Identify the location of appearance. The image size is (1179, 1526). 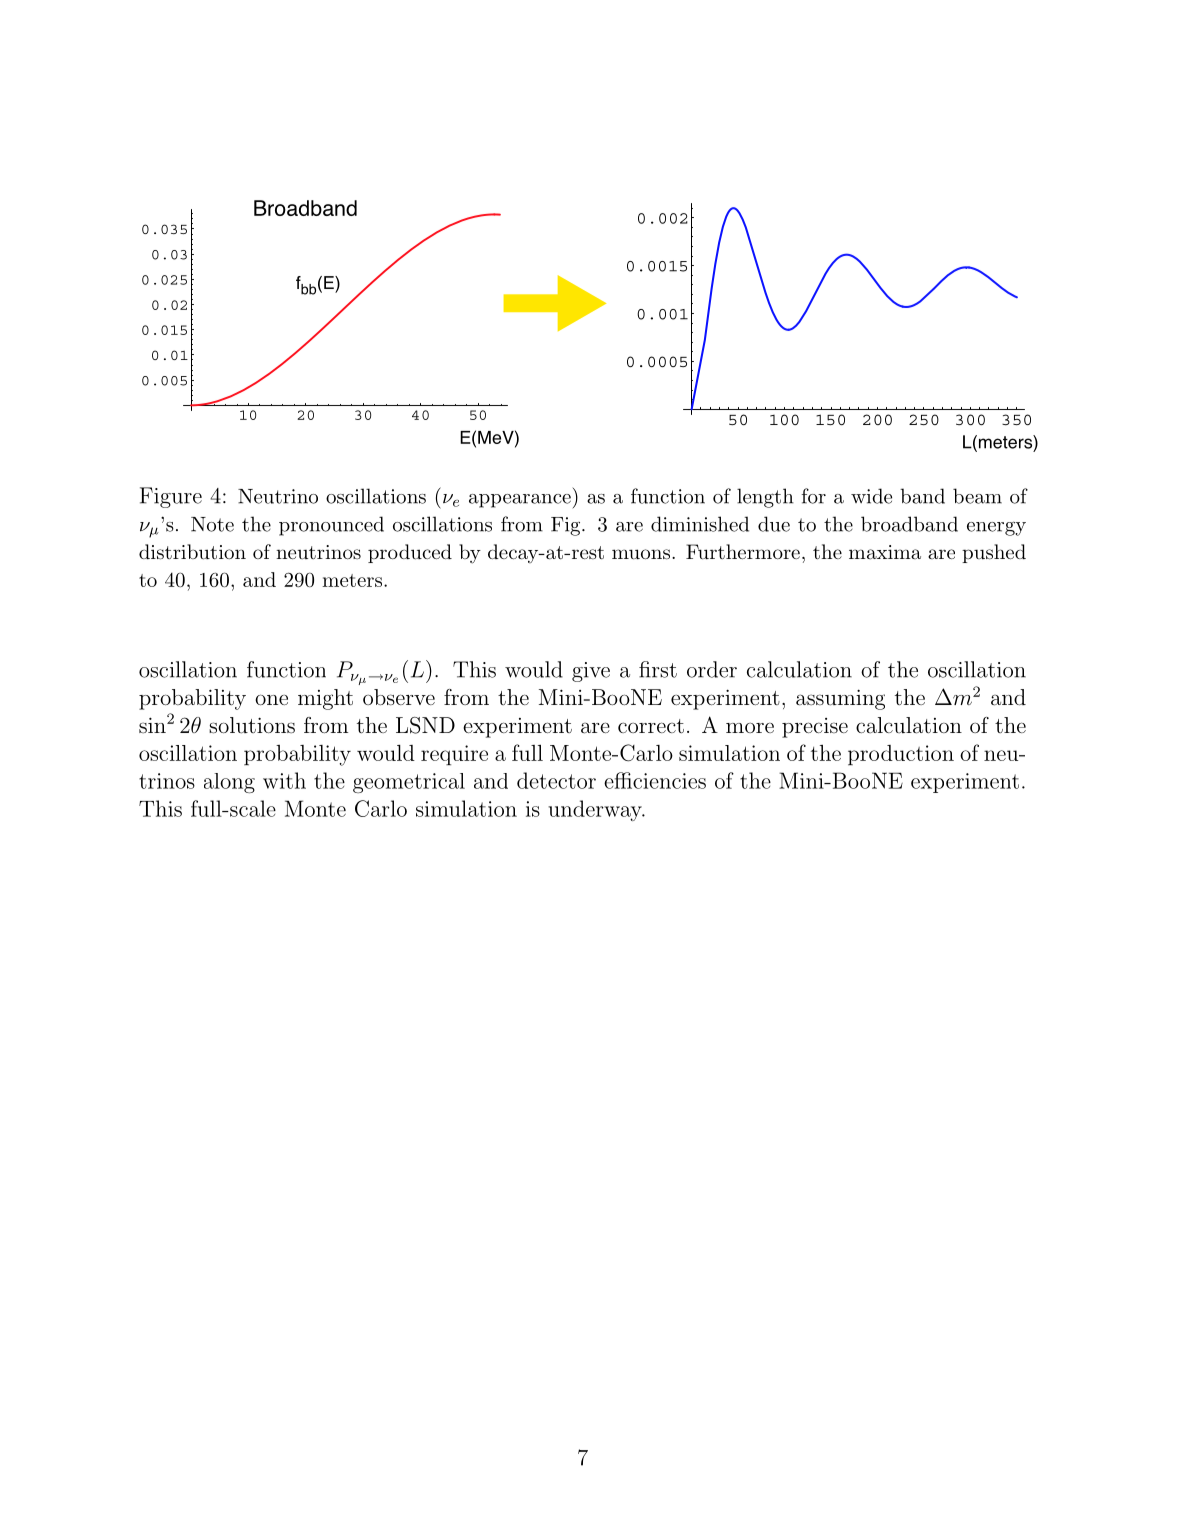
(521, 501).
